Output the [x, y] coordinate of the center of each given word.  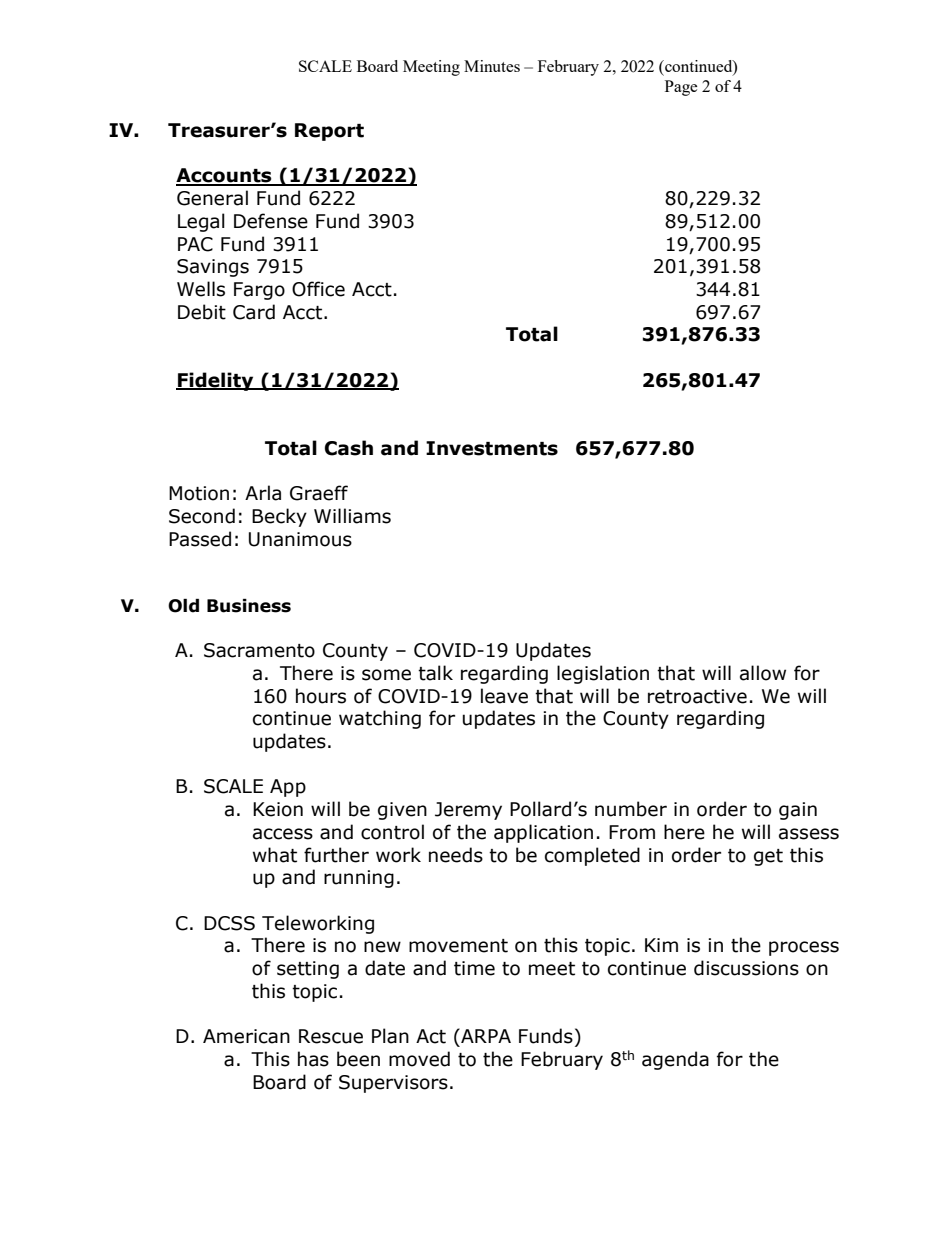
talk [435, 673]
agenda [675, 1060]
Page [681, 88]
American [246, 1036]
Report [329, 132]
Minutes [492, 66]
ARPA [485, 1035]
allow [763, 673]
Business [249, 606]
